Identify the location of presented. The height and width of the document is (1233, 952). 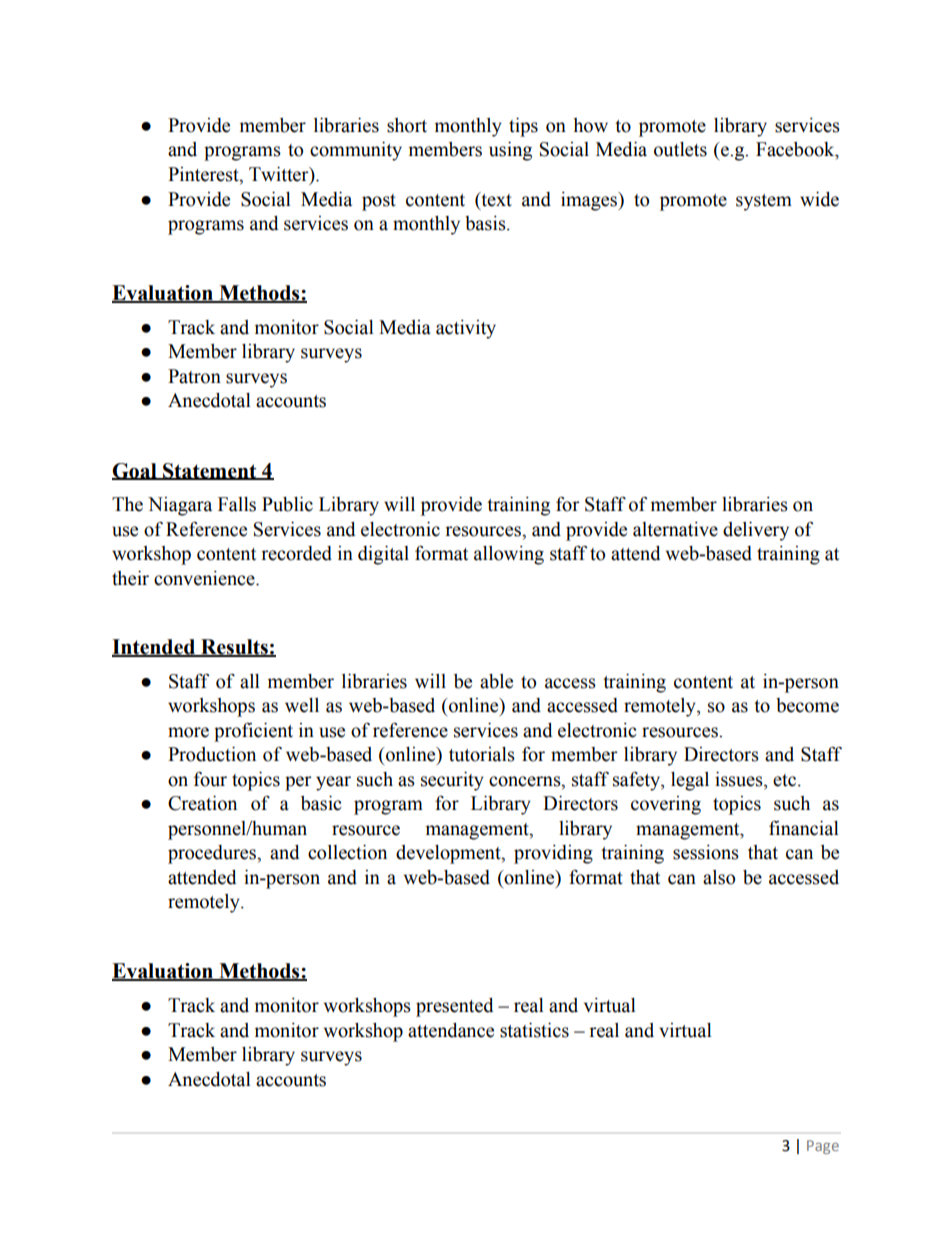
(455, 1007).
